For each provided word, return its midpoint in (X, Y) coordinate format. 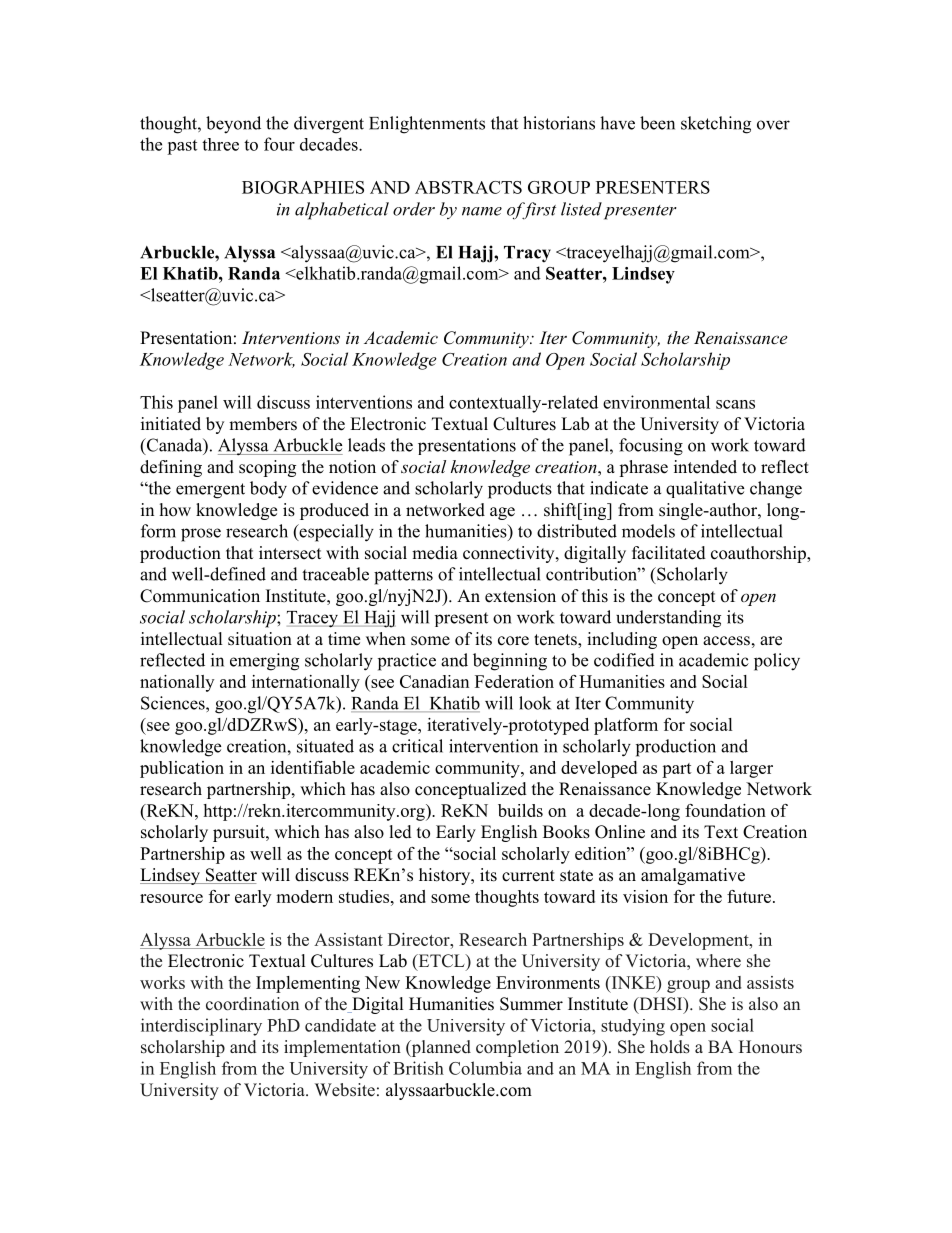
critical (417, 746)
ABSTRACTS (468, 187)
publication (182, 769)
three (220, 144)
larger (751, 769)
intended (705, 467)
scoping (267, 468)
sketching (716, 125)
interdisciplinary (201, 1027)
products (520, 490)
